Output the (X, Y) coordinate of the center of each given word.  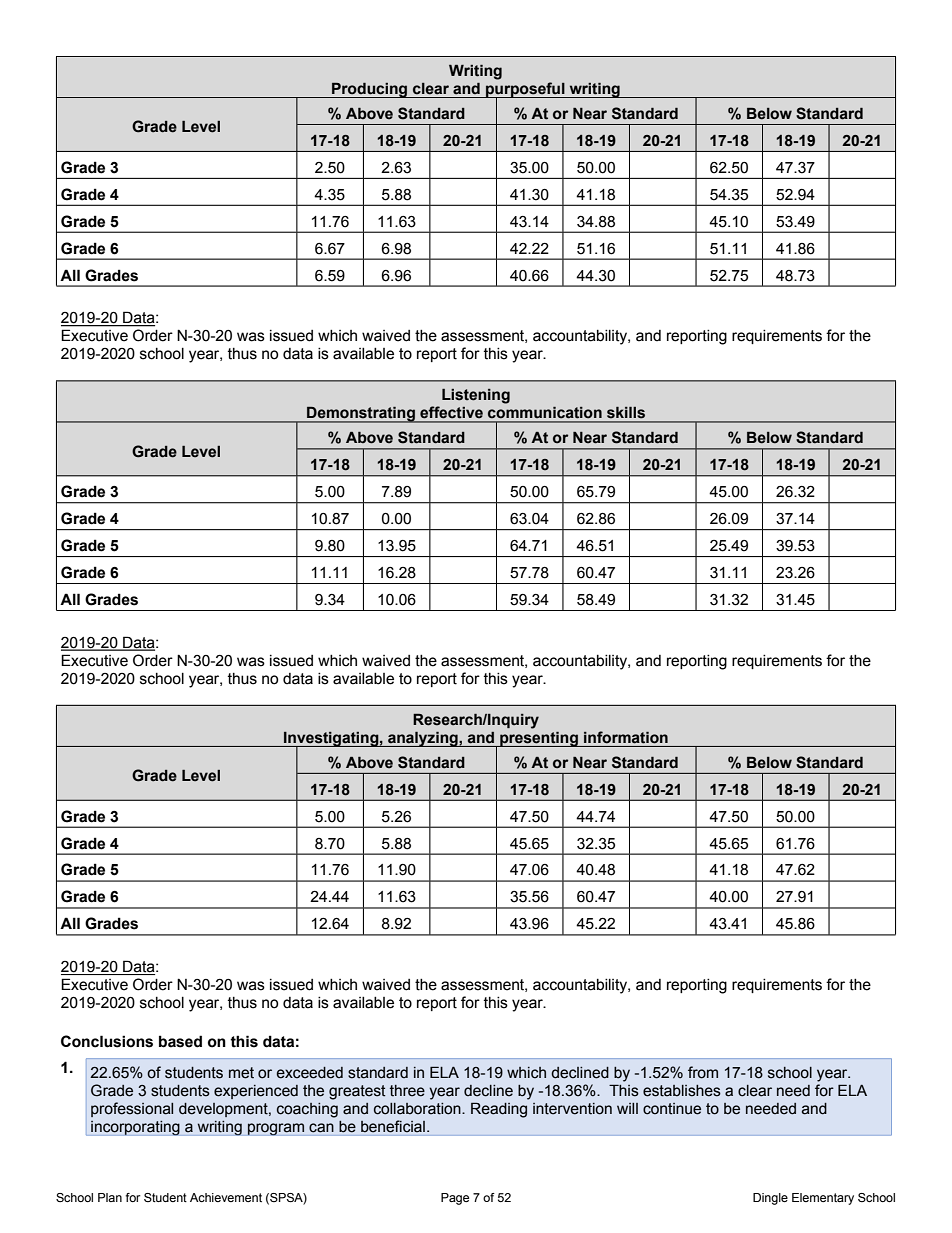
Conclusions (107, 1041)
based (180, 1041)
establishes (682, 1091)
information (626, 737)
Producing (370, 90)
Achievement (226, 1197)
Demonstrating (361, 415)
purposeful (525, 90)
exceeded (310, 1073)
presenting (539, 739)
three (407, 1091)
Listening (476, 396)
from (703, 1072)
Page (455, 1199)
